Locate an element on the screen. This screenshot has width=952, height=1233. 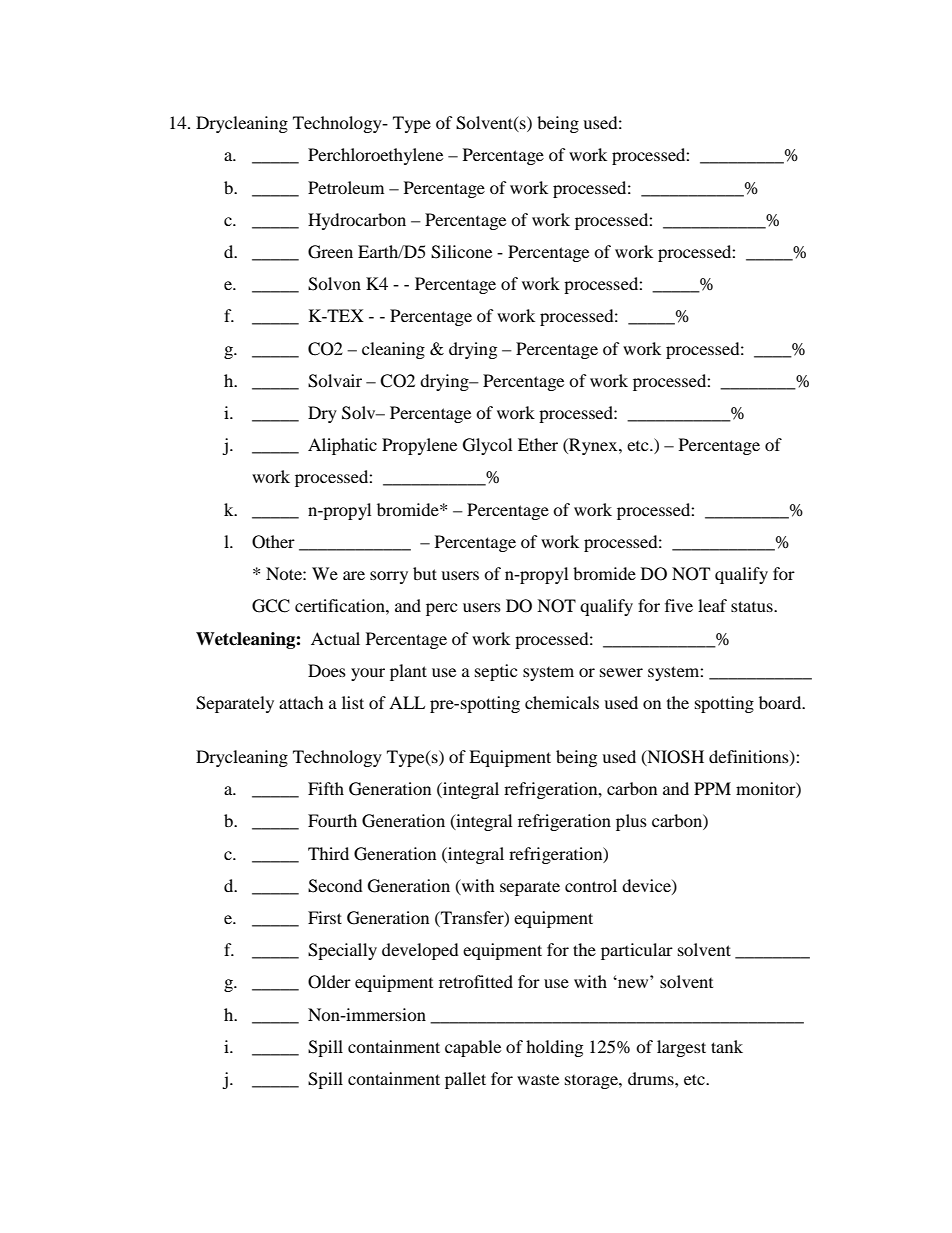
Aliphatic is located at coordinates (342, 446).
